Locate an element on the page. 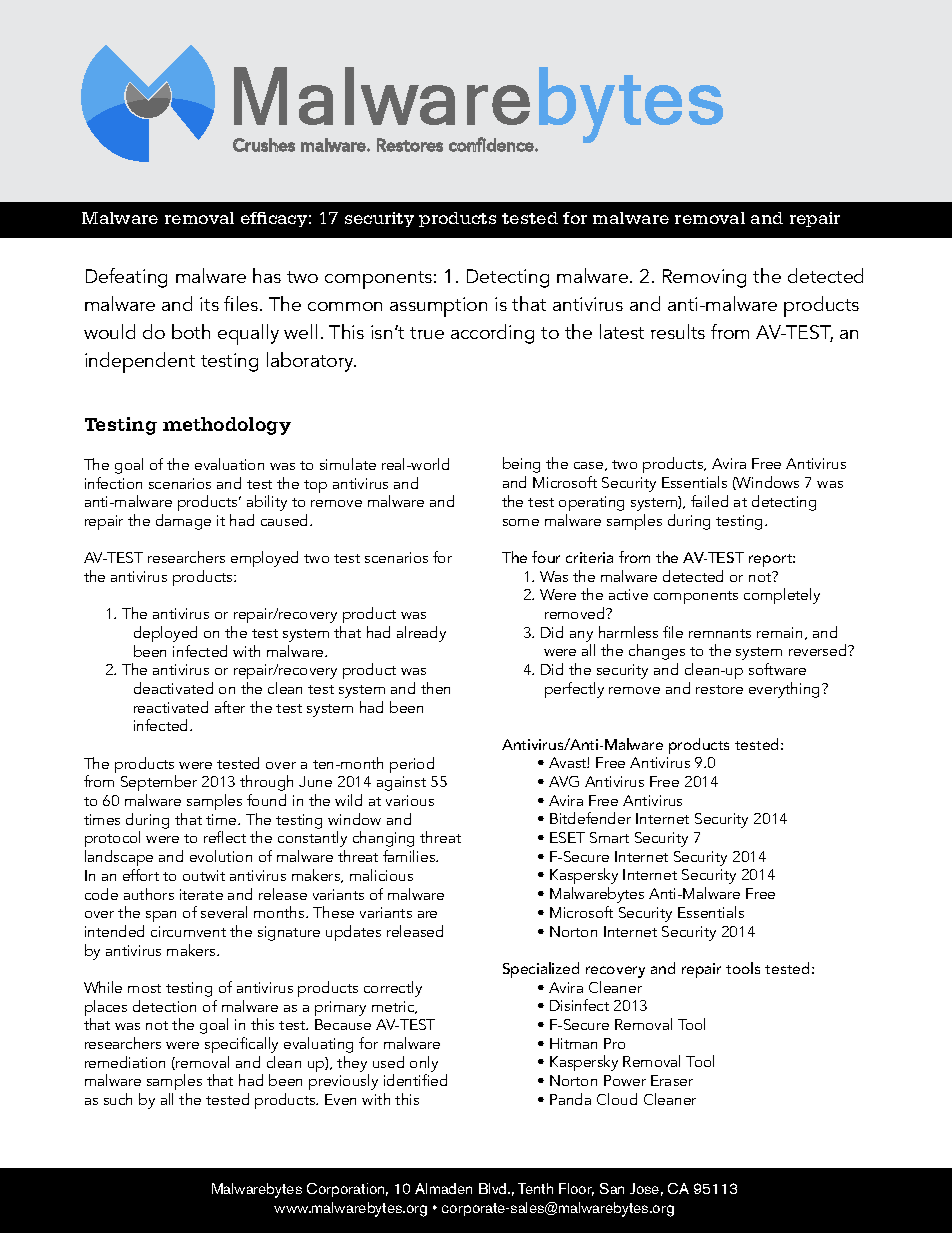  Eraser is located at coordinates (672, 1080).
